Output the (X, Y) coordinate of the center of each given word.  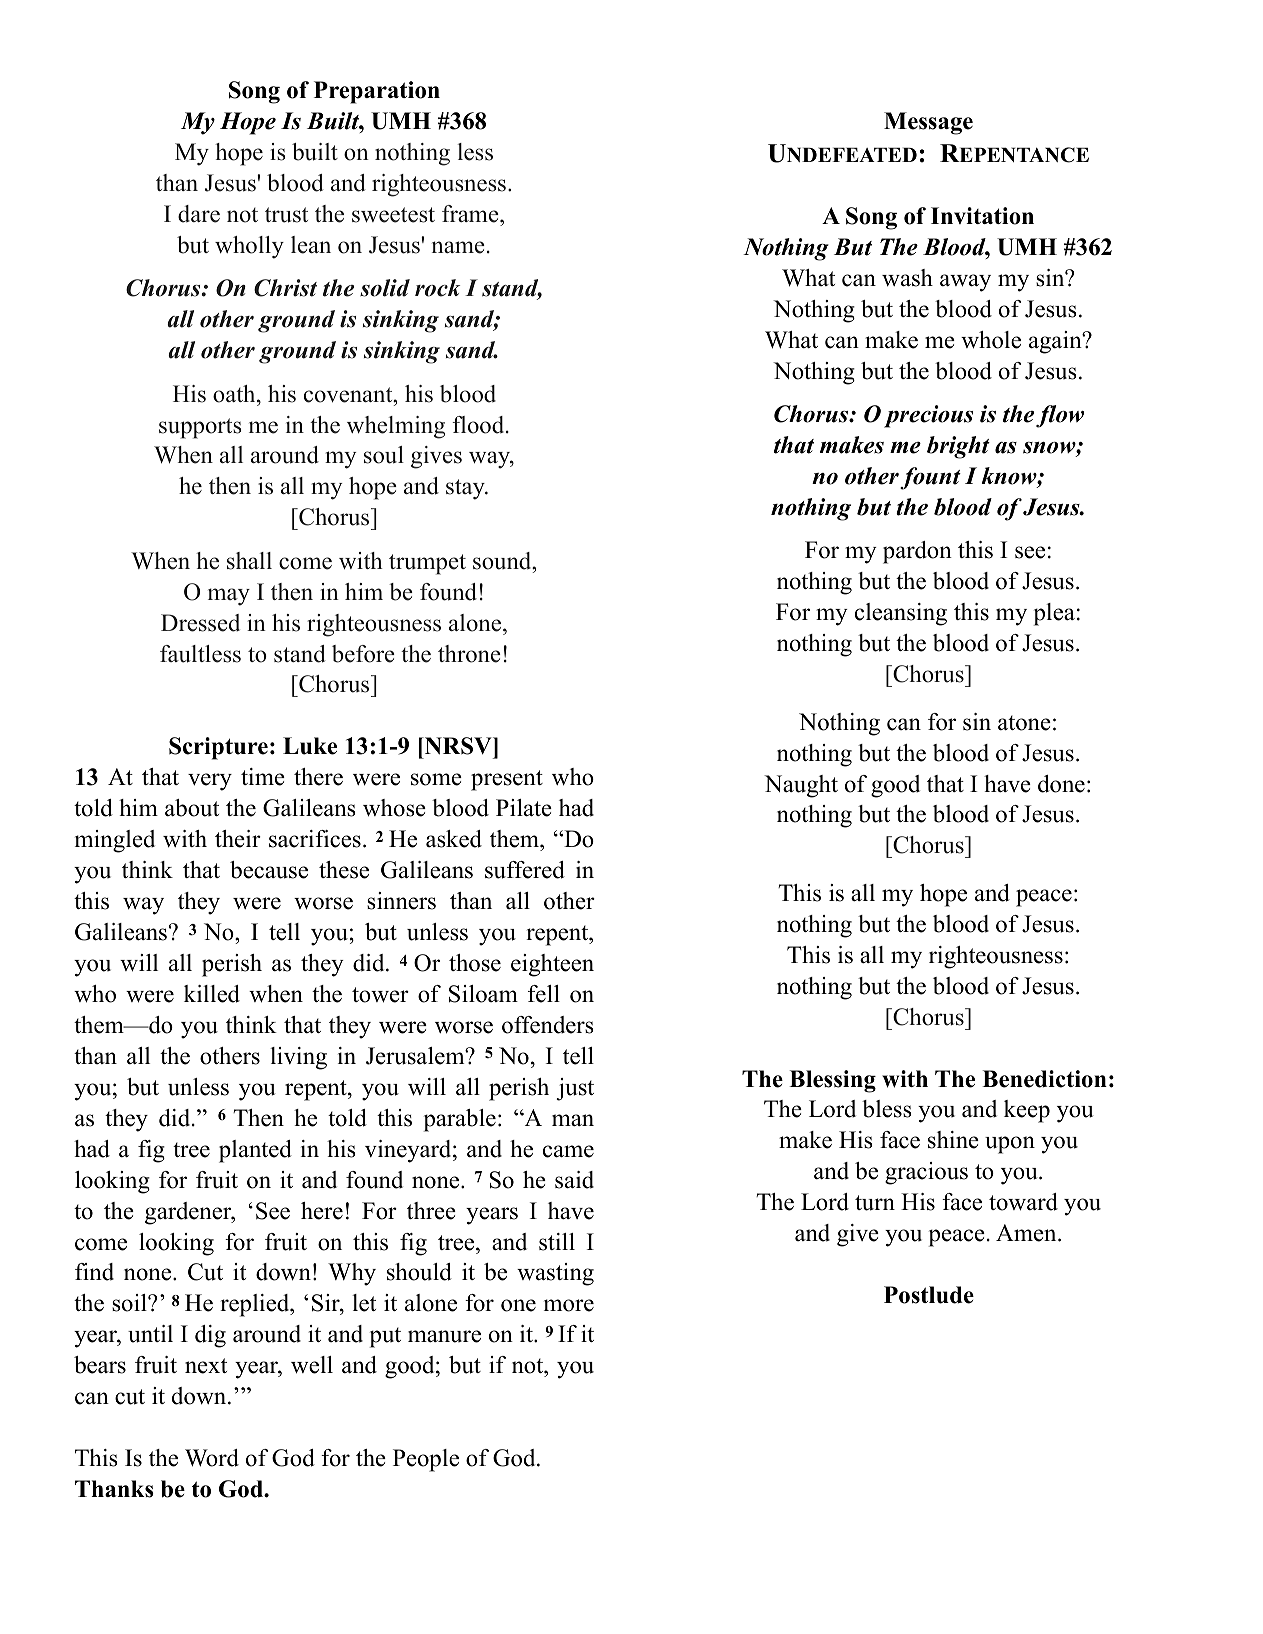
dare (199, 214)
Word (212, 1458)
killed (212, 994)
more (569, 1305)
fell (544, 994)
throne (469, 654)
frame (471, 214)
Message (928, 123)
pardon (917, 552)
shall (249, 561)
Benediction (1044, 1079)
